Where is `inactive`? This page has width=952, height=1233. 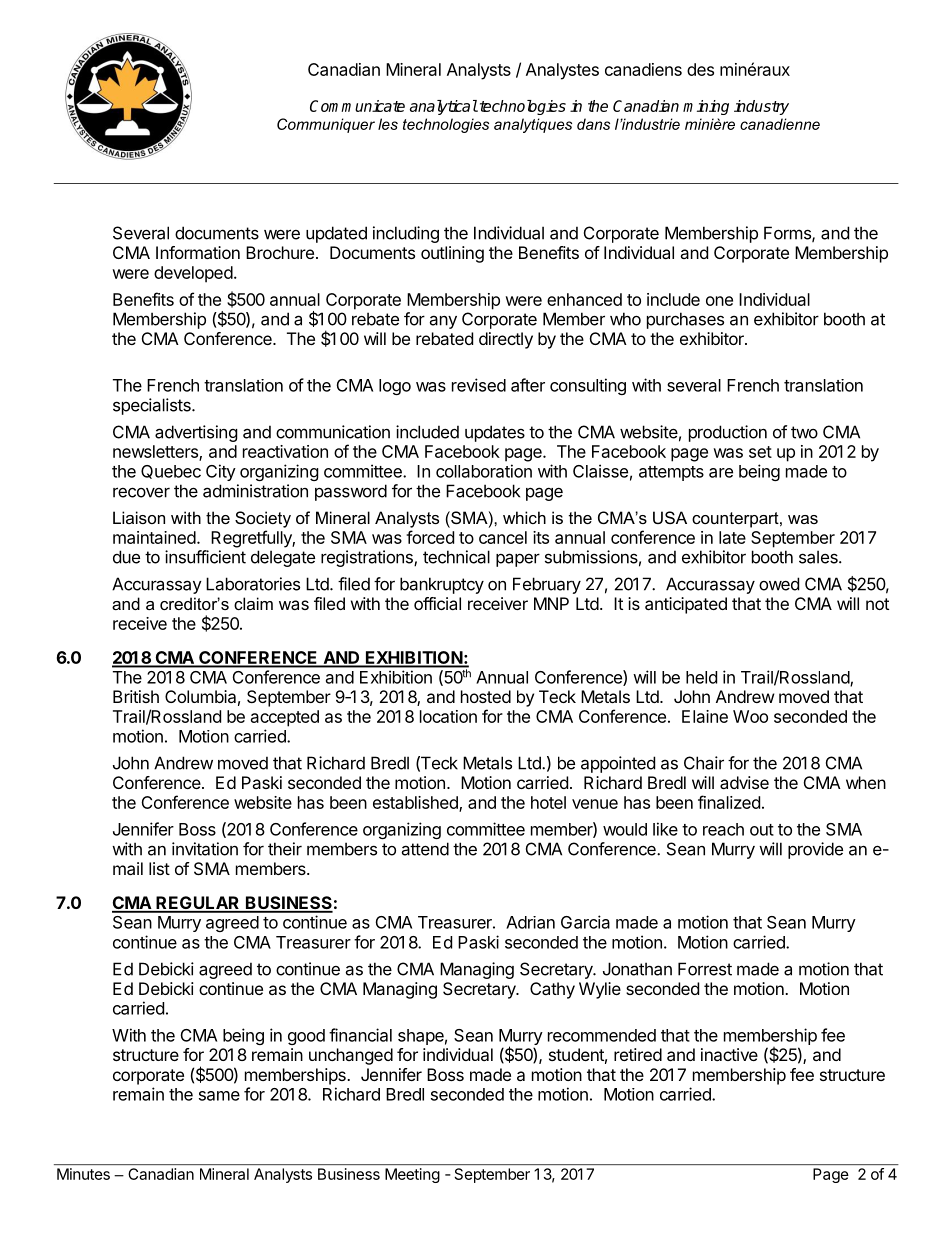 inactive is located at coordinates (729, 1054).
